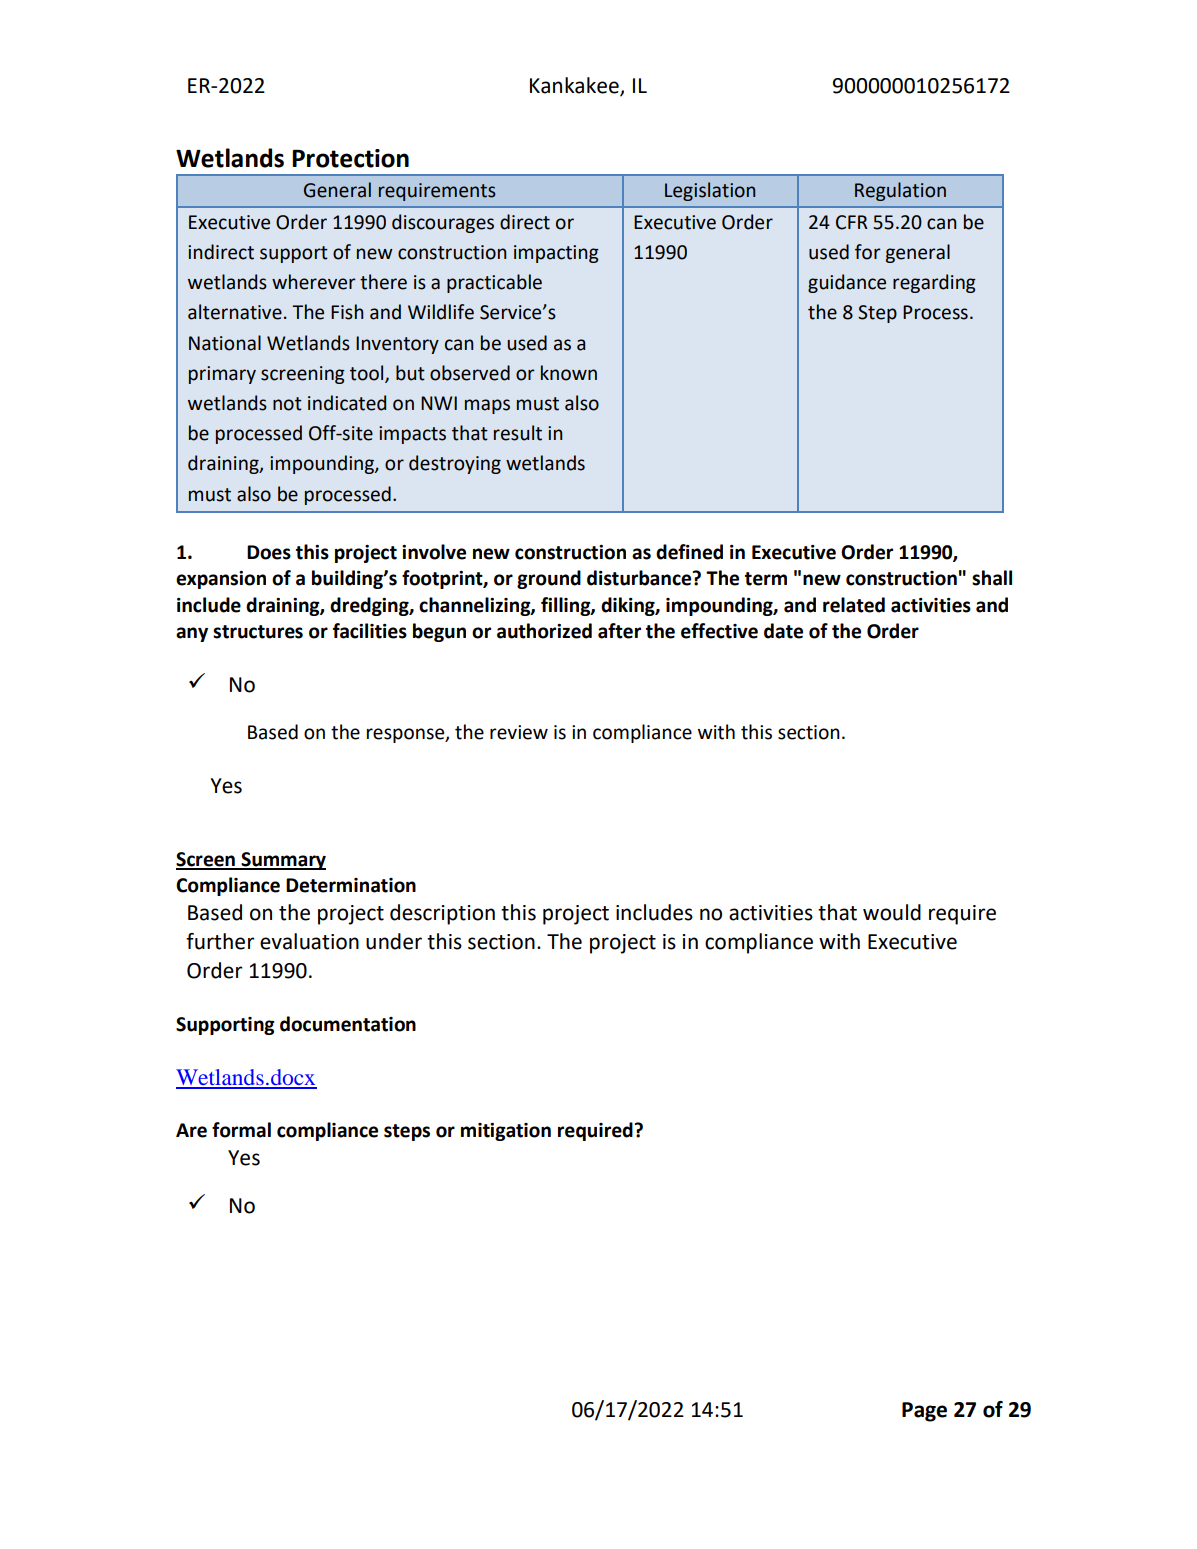 The image size is (1197, 1549). I want to click on would, so click(892, 912).
